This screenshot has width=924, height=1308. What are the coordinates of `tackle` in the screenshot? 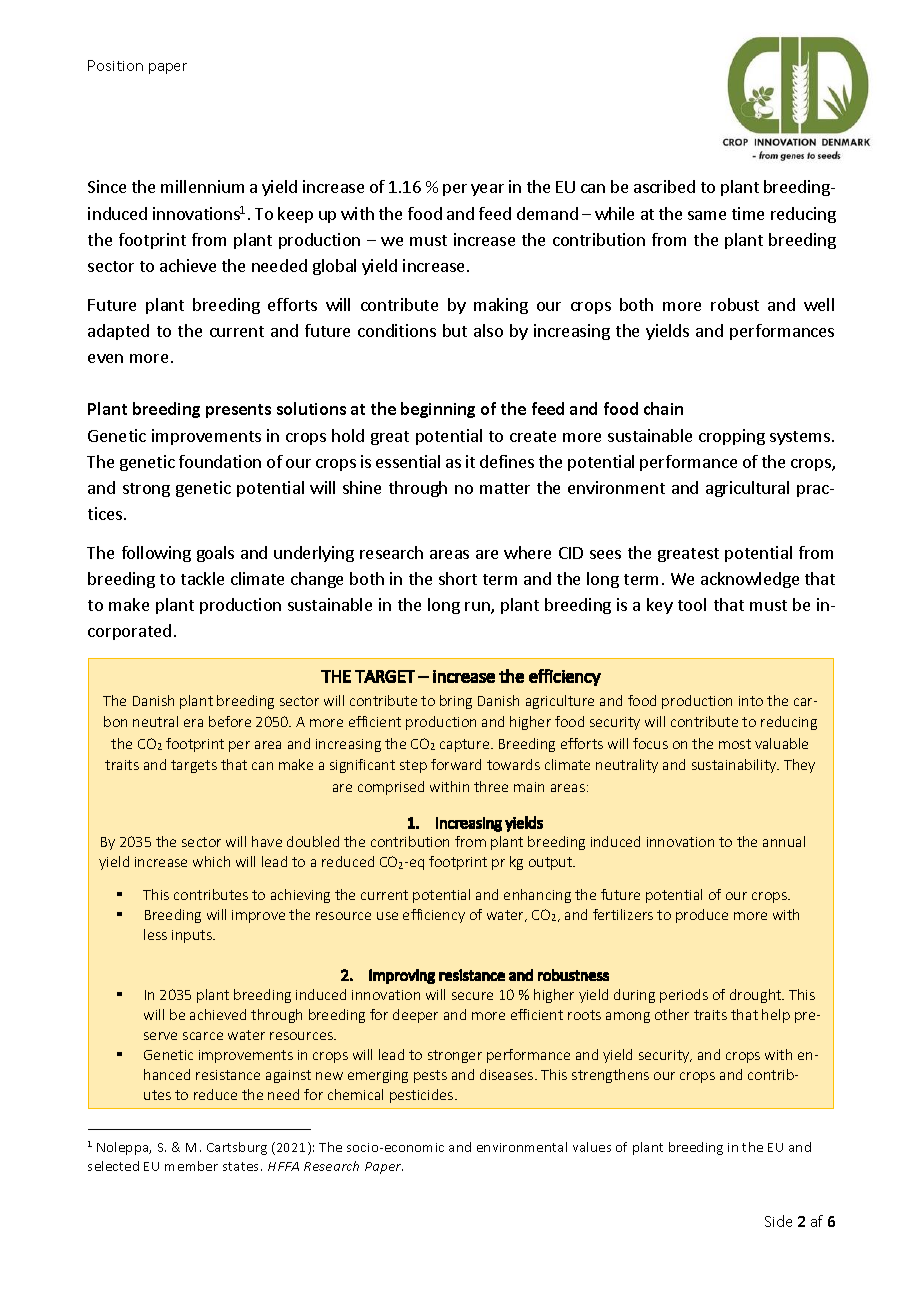 It's located at (202, 578).
